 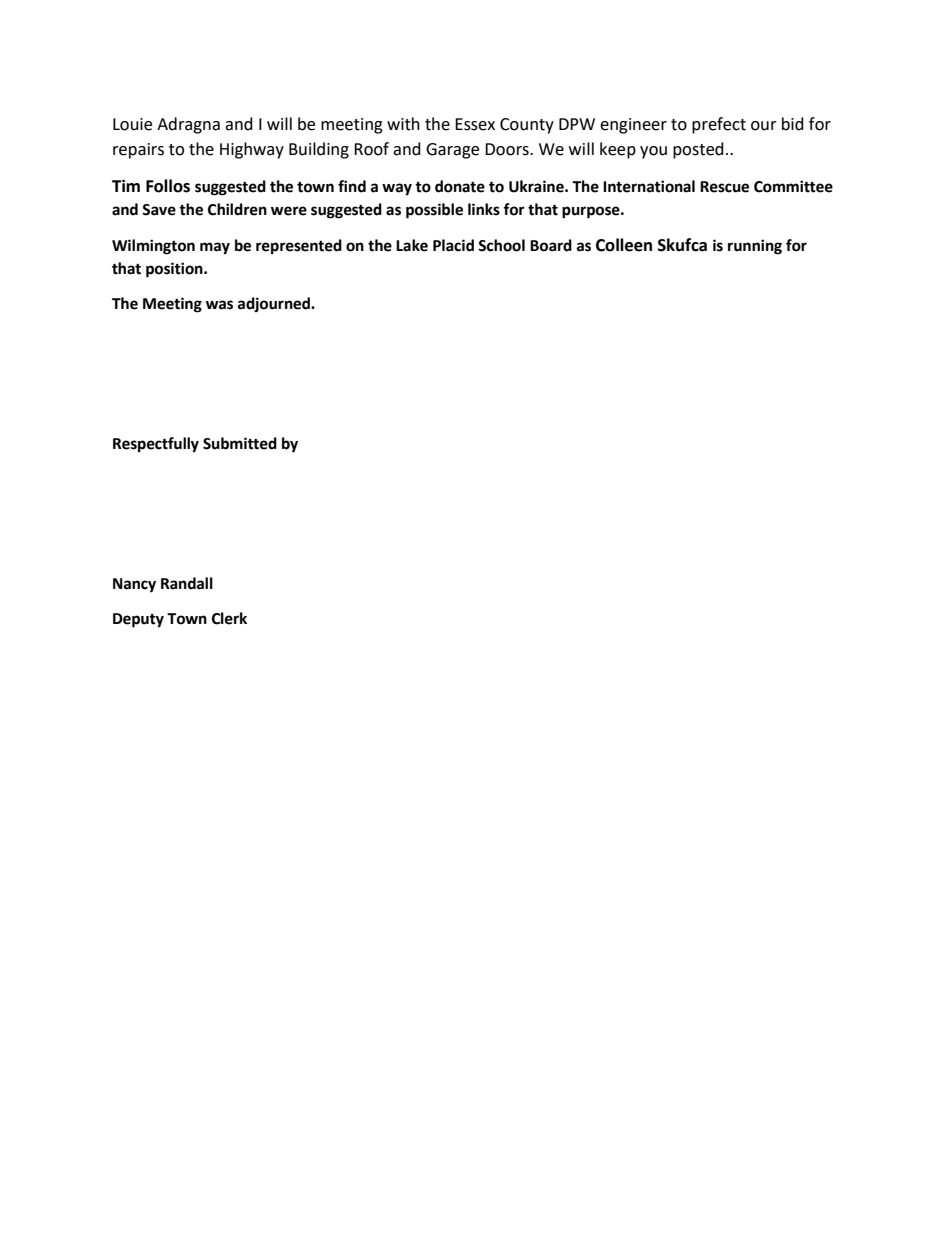 What do you see at coordinates (252, 150) in the screenshot?
I see `Highway` at bounding box center [252, 150].
